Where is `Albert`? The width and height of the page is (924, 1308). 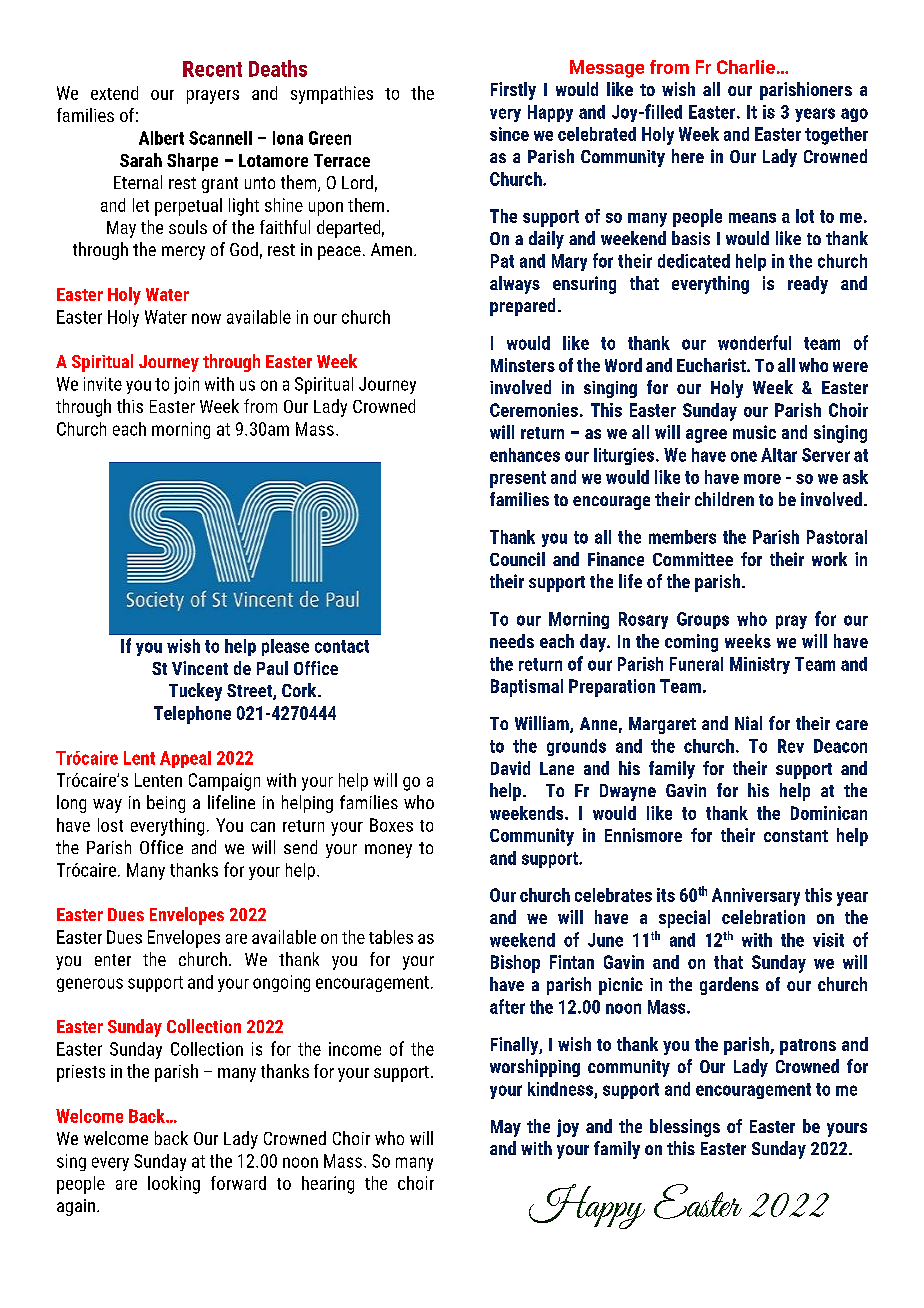 Albert is located at coordinates (161, 138).
